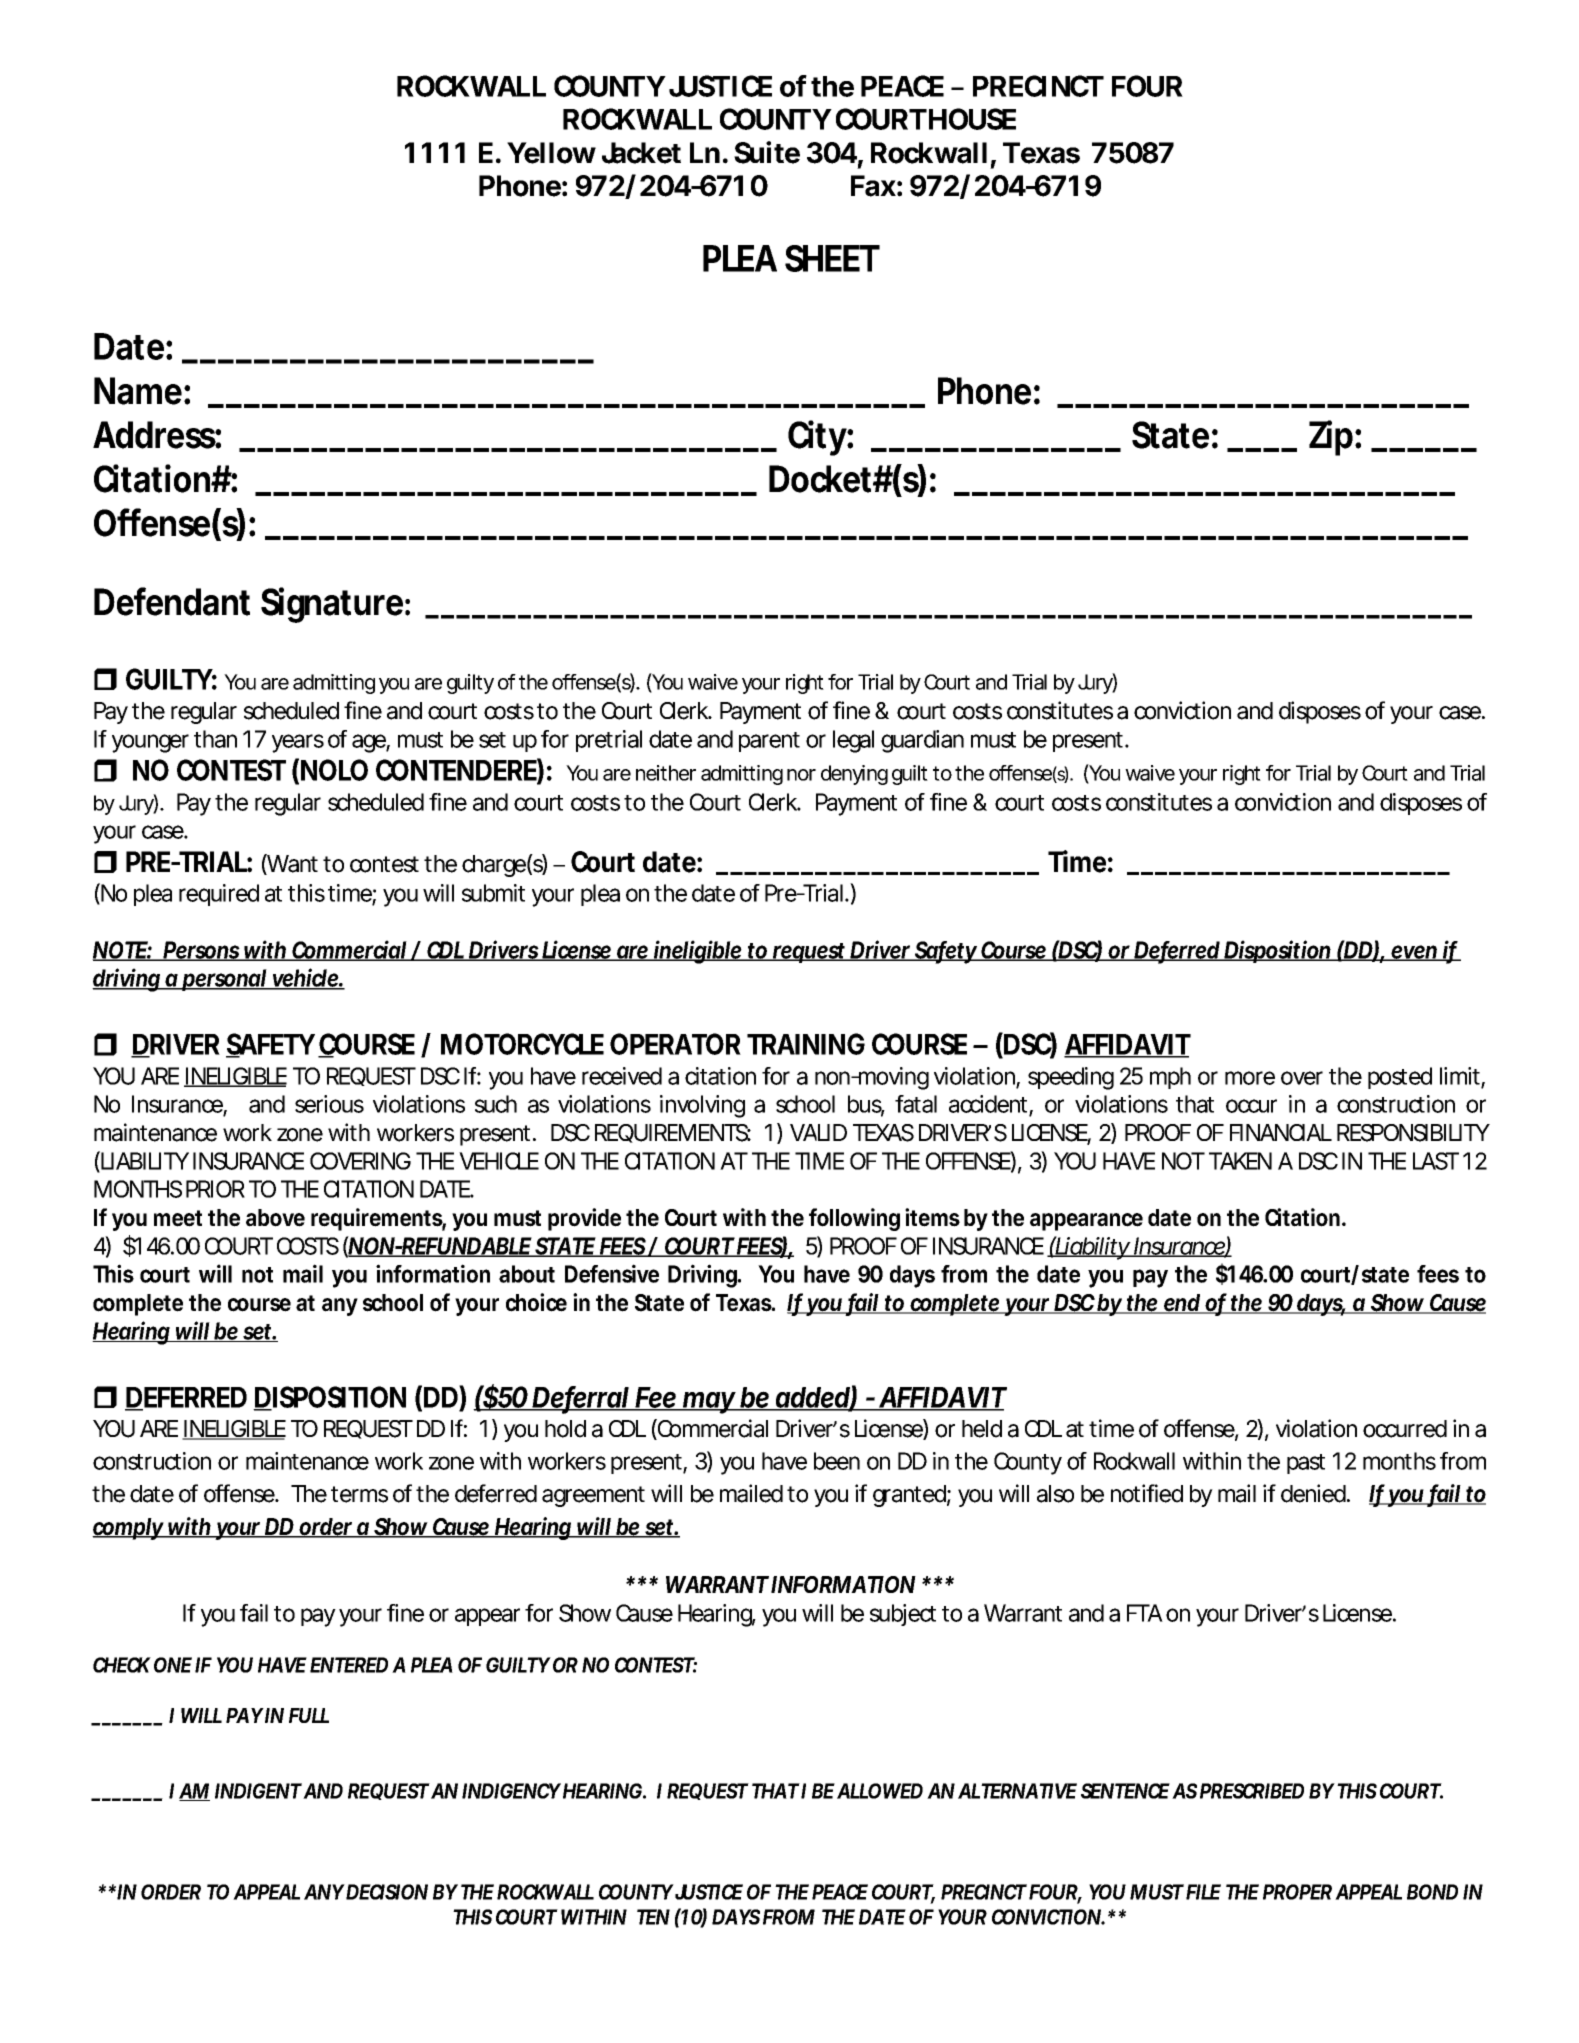 The height and width of the screenshot is (2043, 1579). I want to click on INDIGENT, so click(258, 1791).
